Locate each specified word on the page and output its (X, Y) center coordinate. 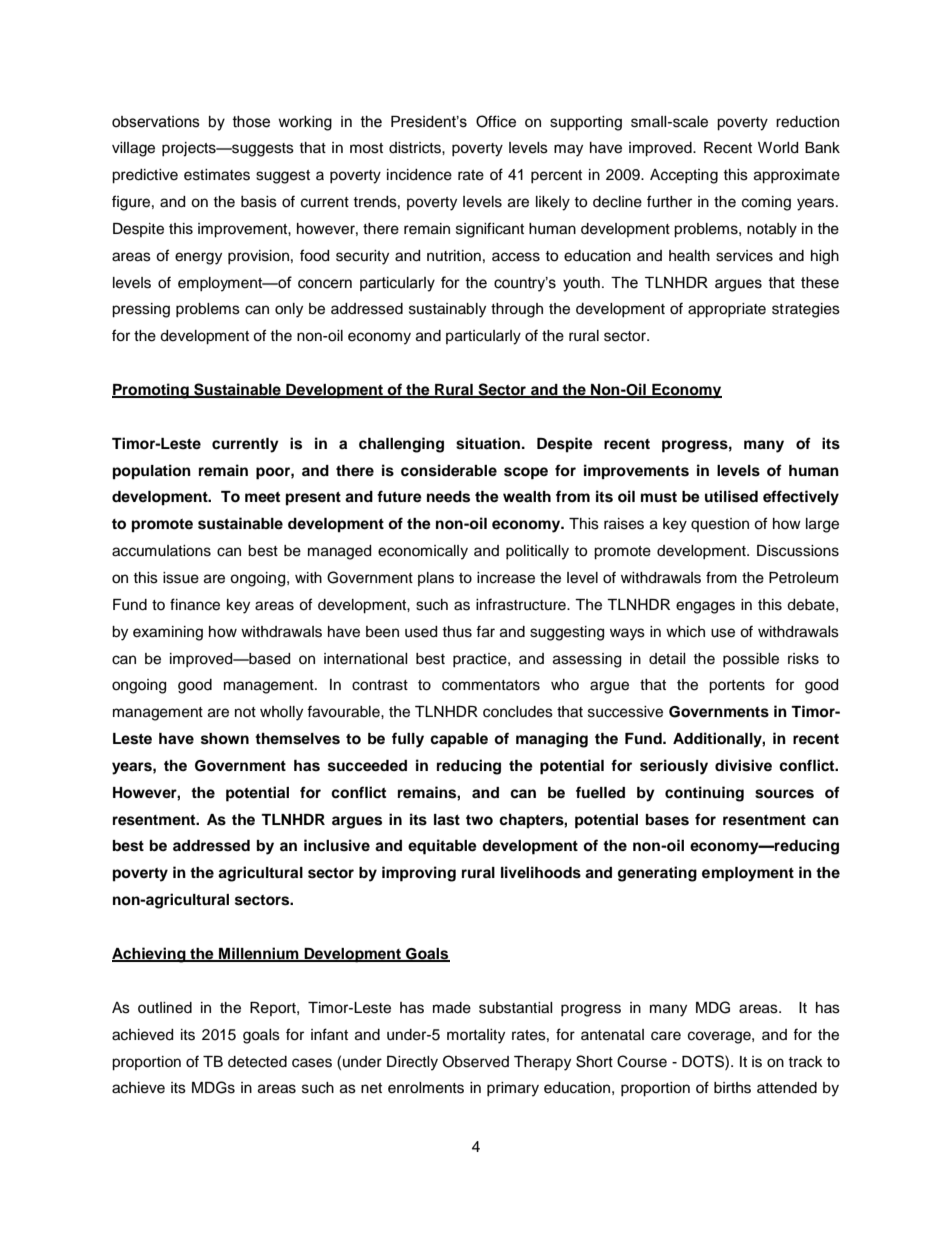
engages (705, 607)
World (778, 148)
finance (195, 604)
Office (496, 121)
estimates (217, 175)
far (485, 631)
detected (257, 1062)
